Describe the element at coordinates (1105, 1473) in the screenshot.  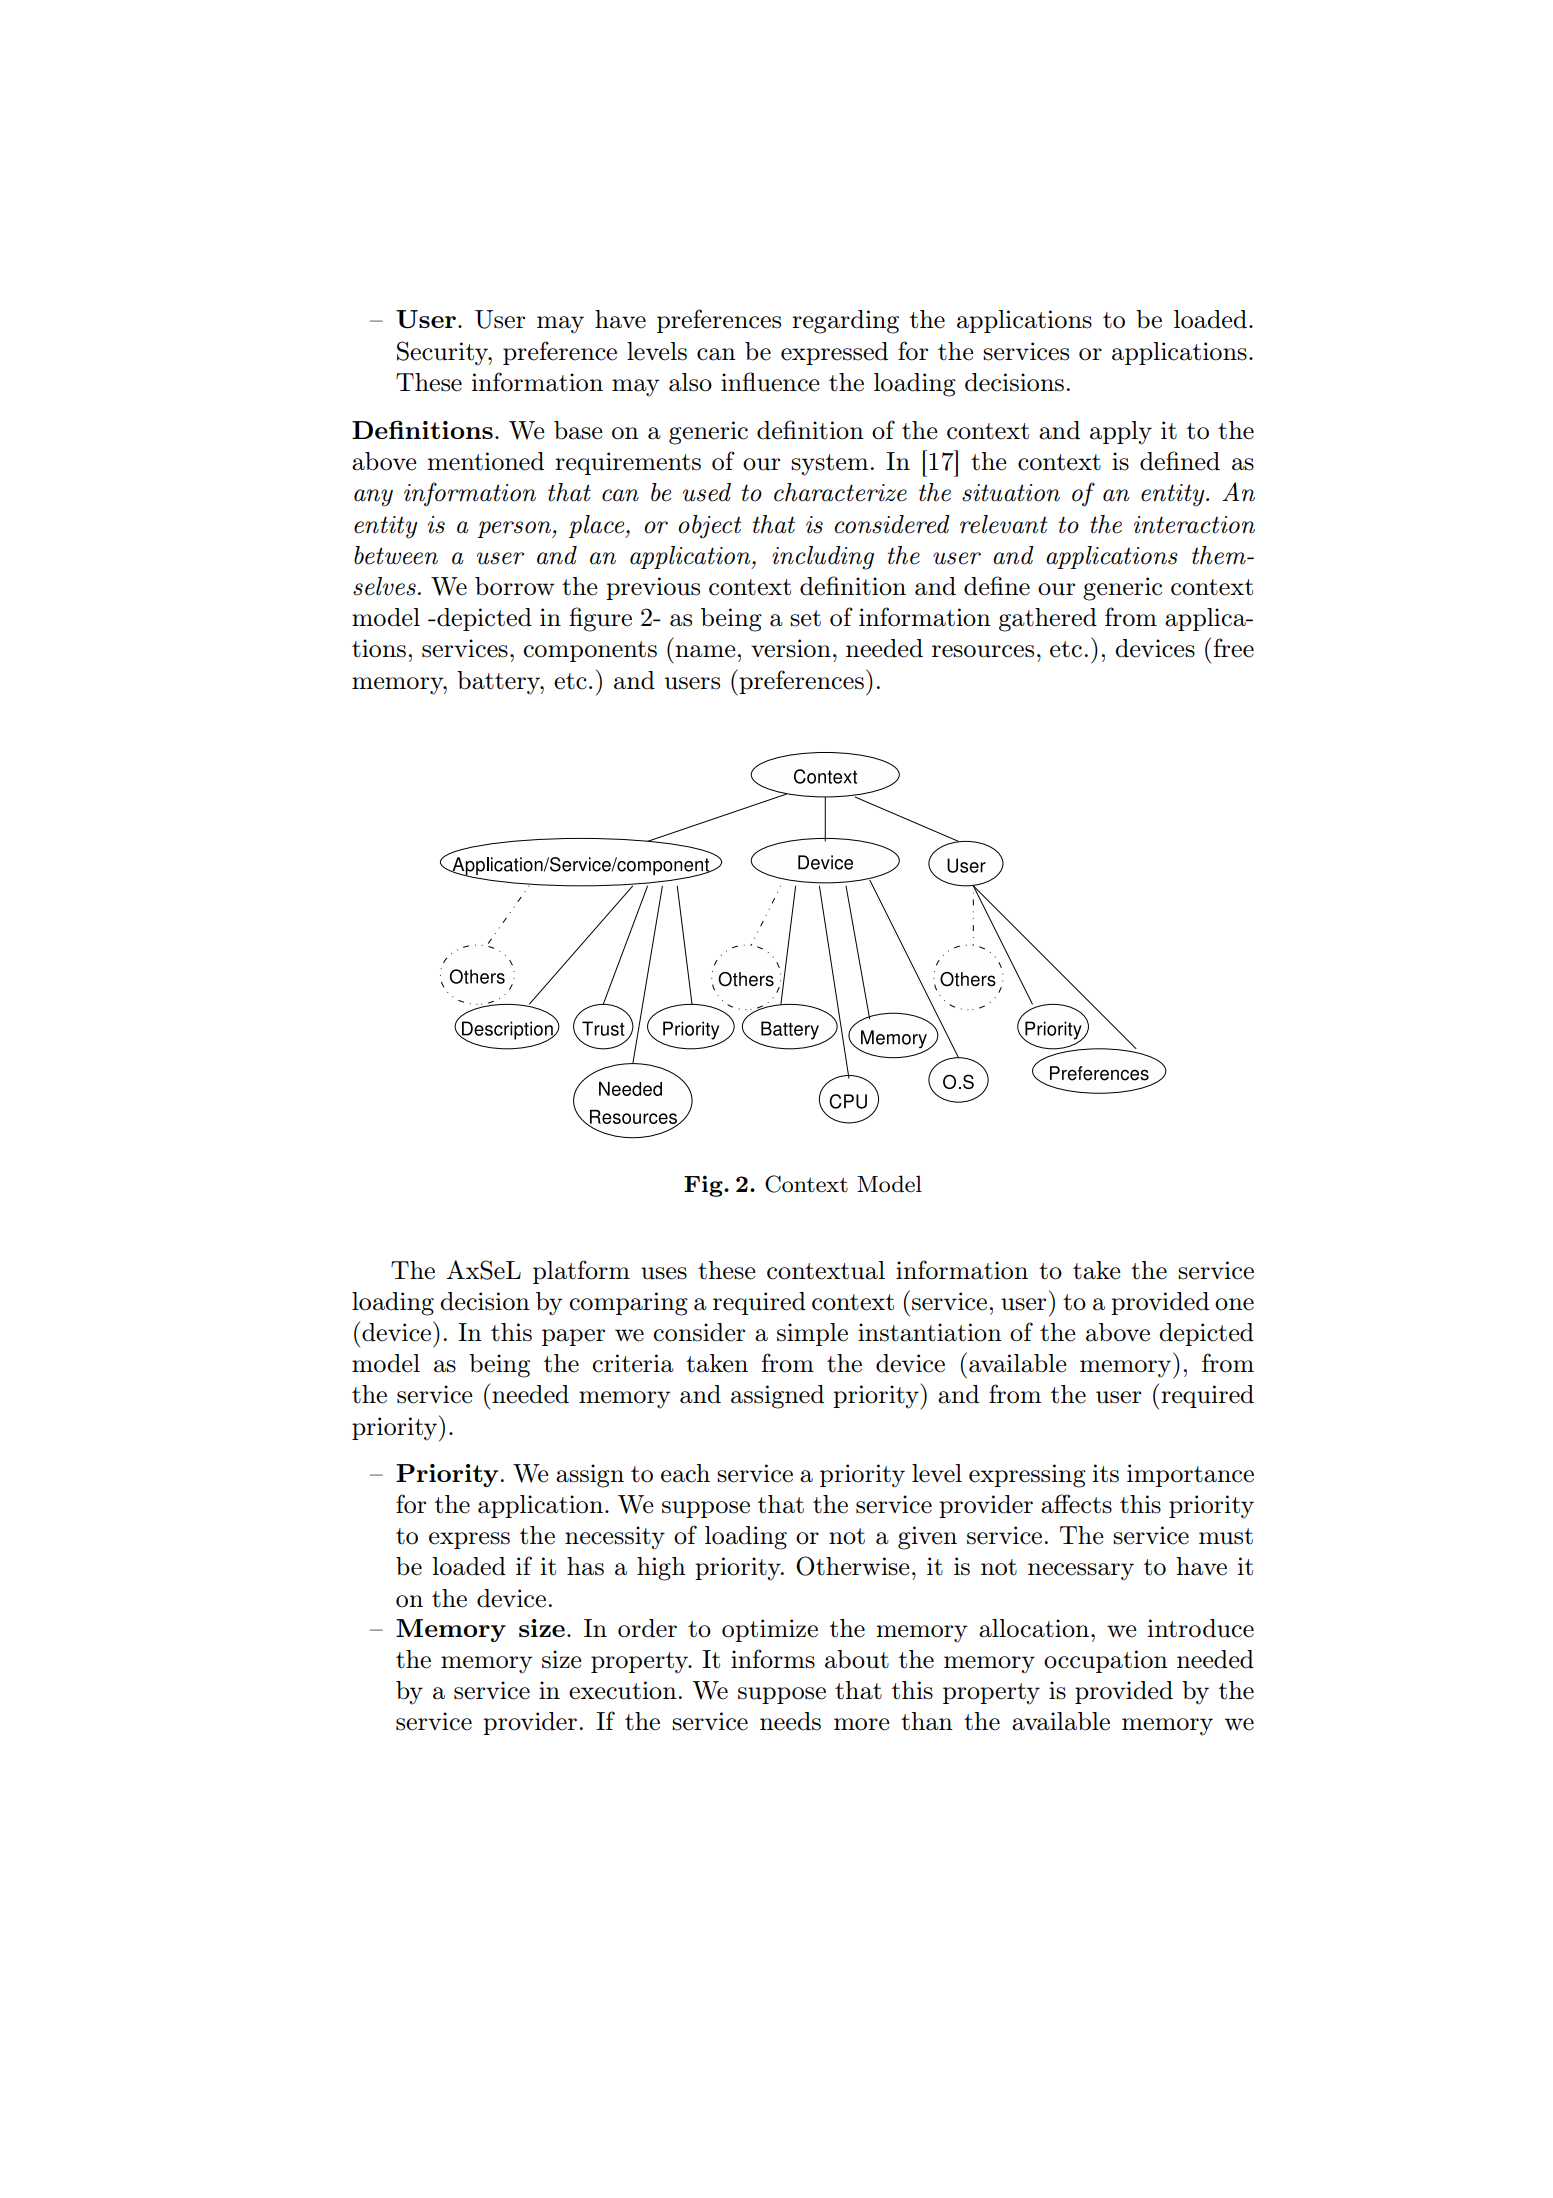
I see `its` at that location.
